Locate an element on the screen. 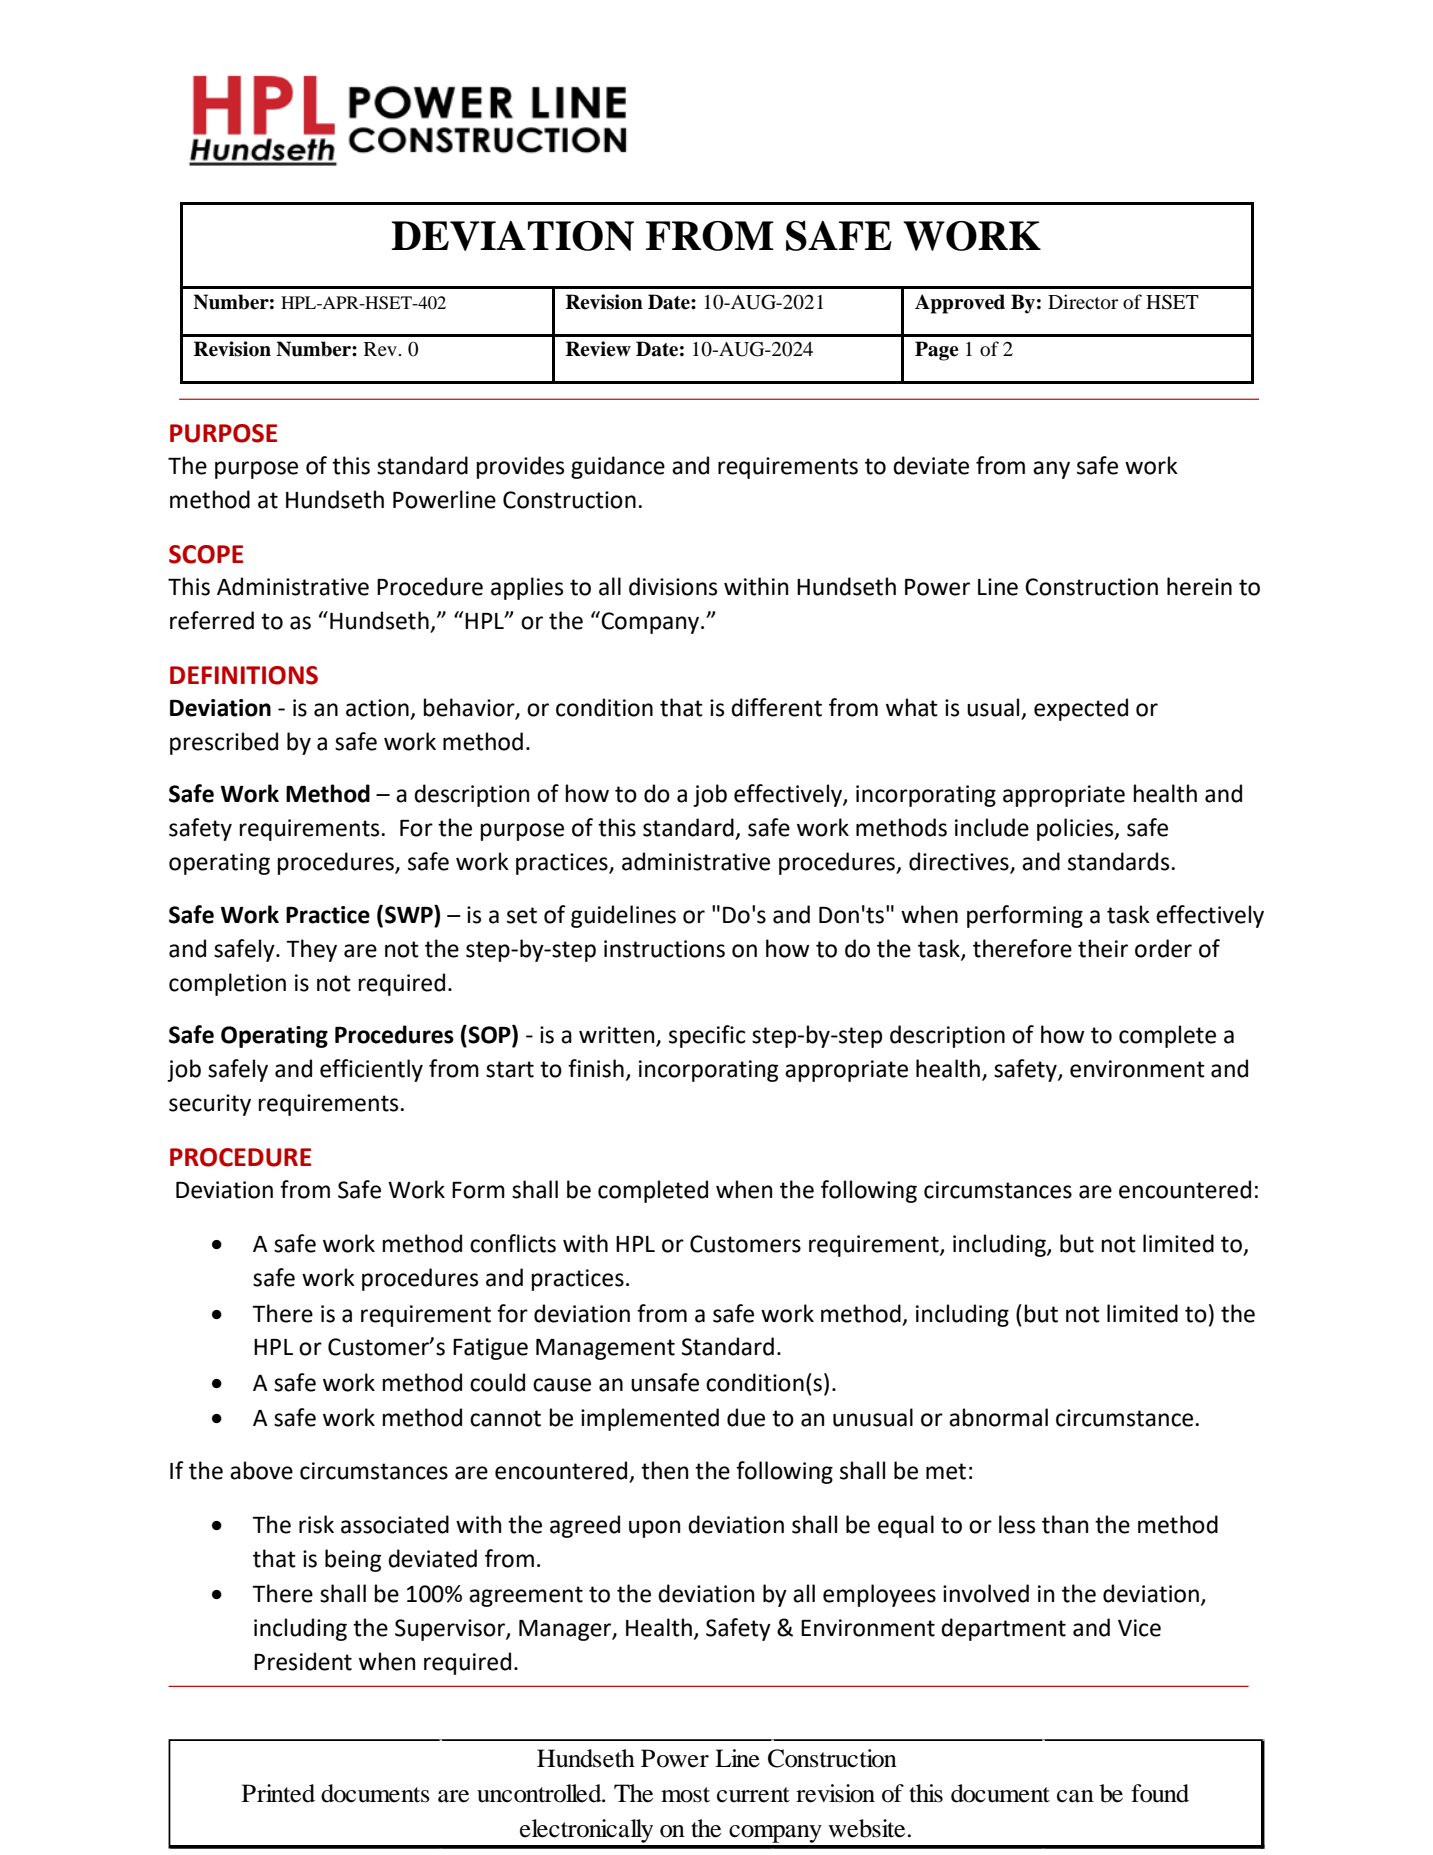  specific is located at coordinates (707, 1036).
